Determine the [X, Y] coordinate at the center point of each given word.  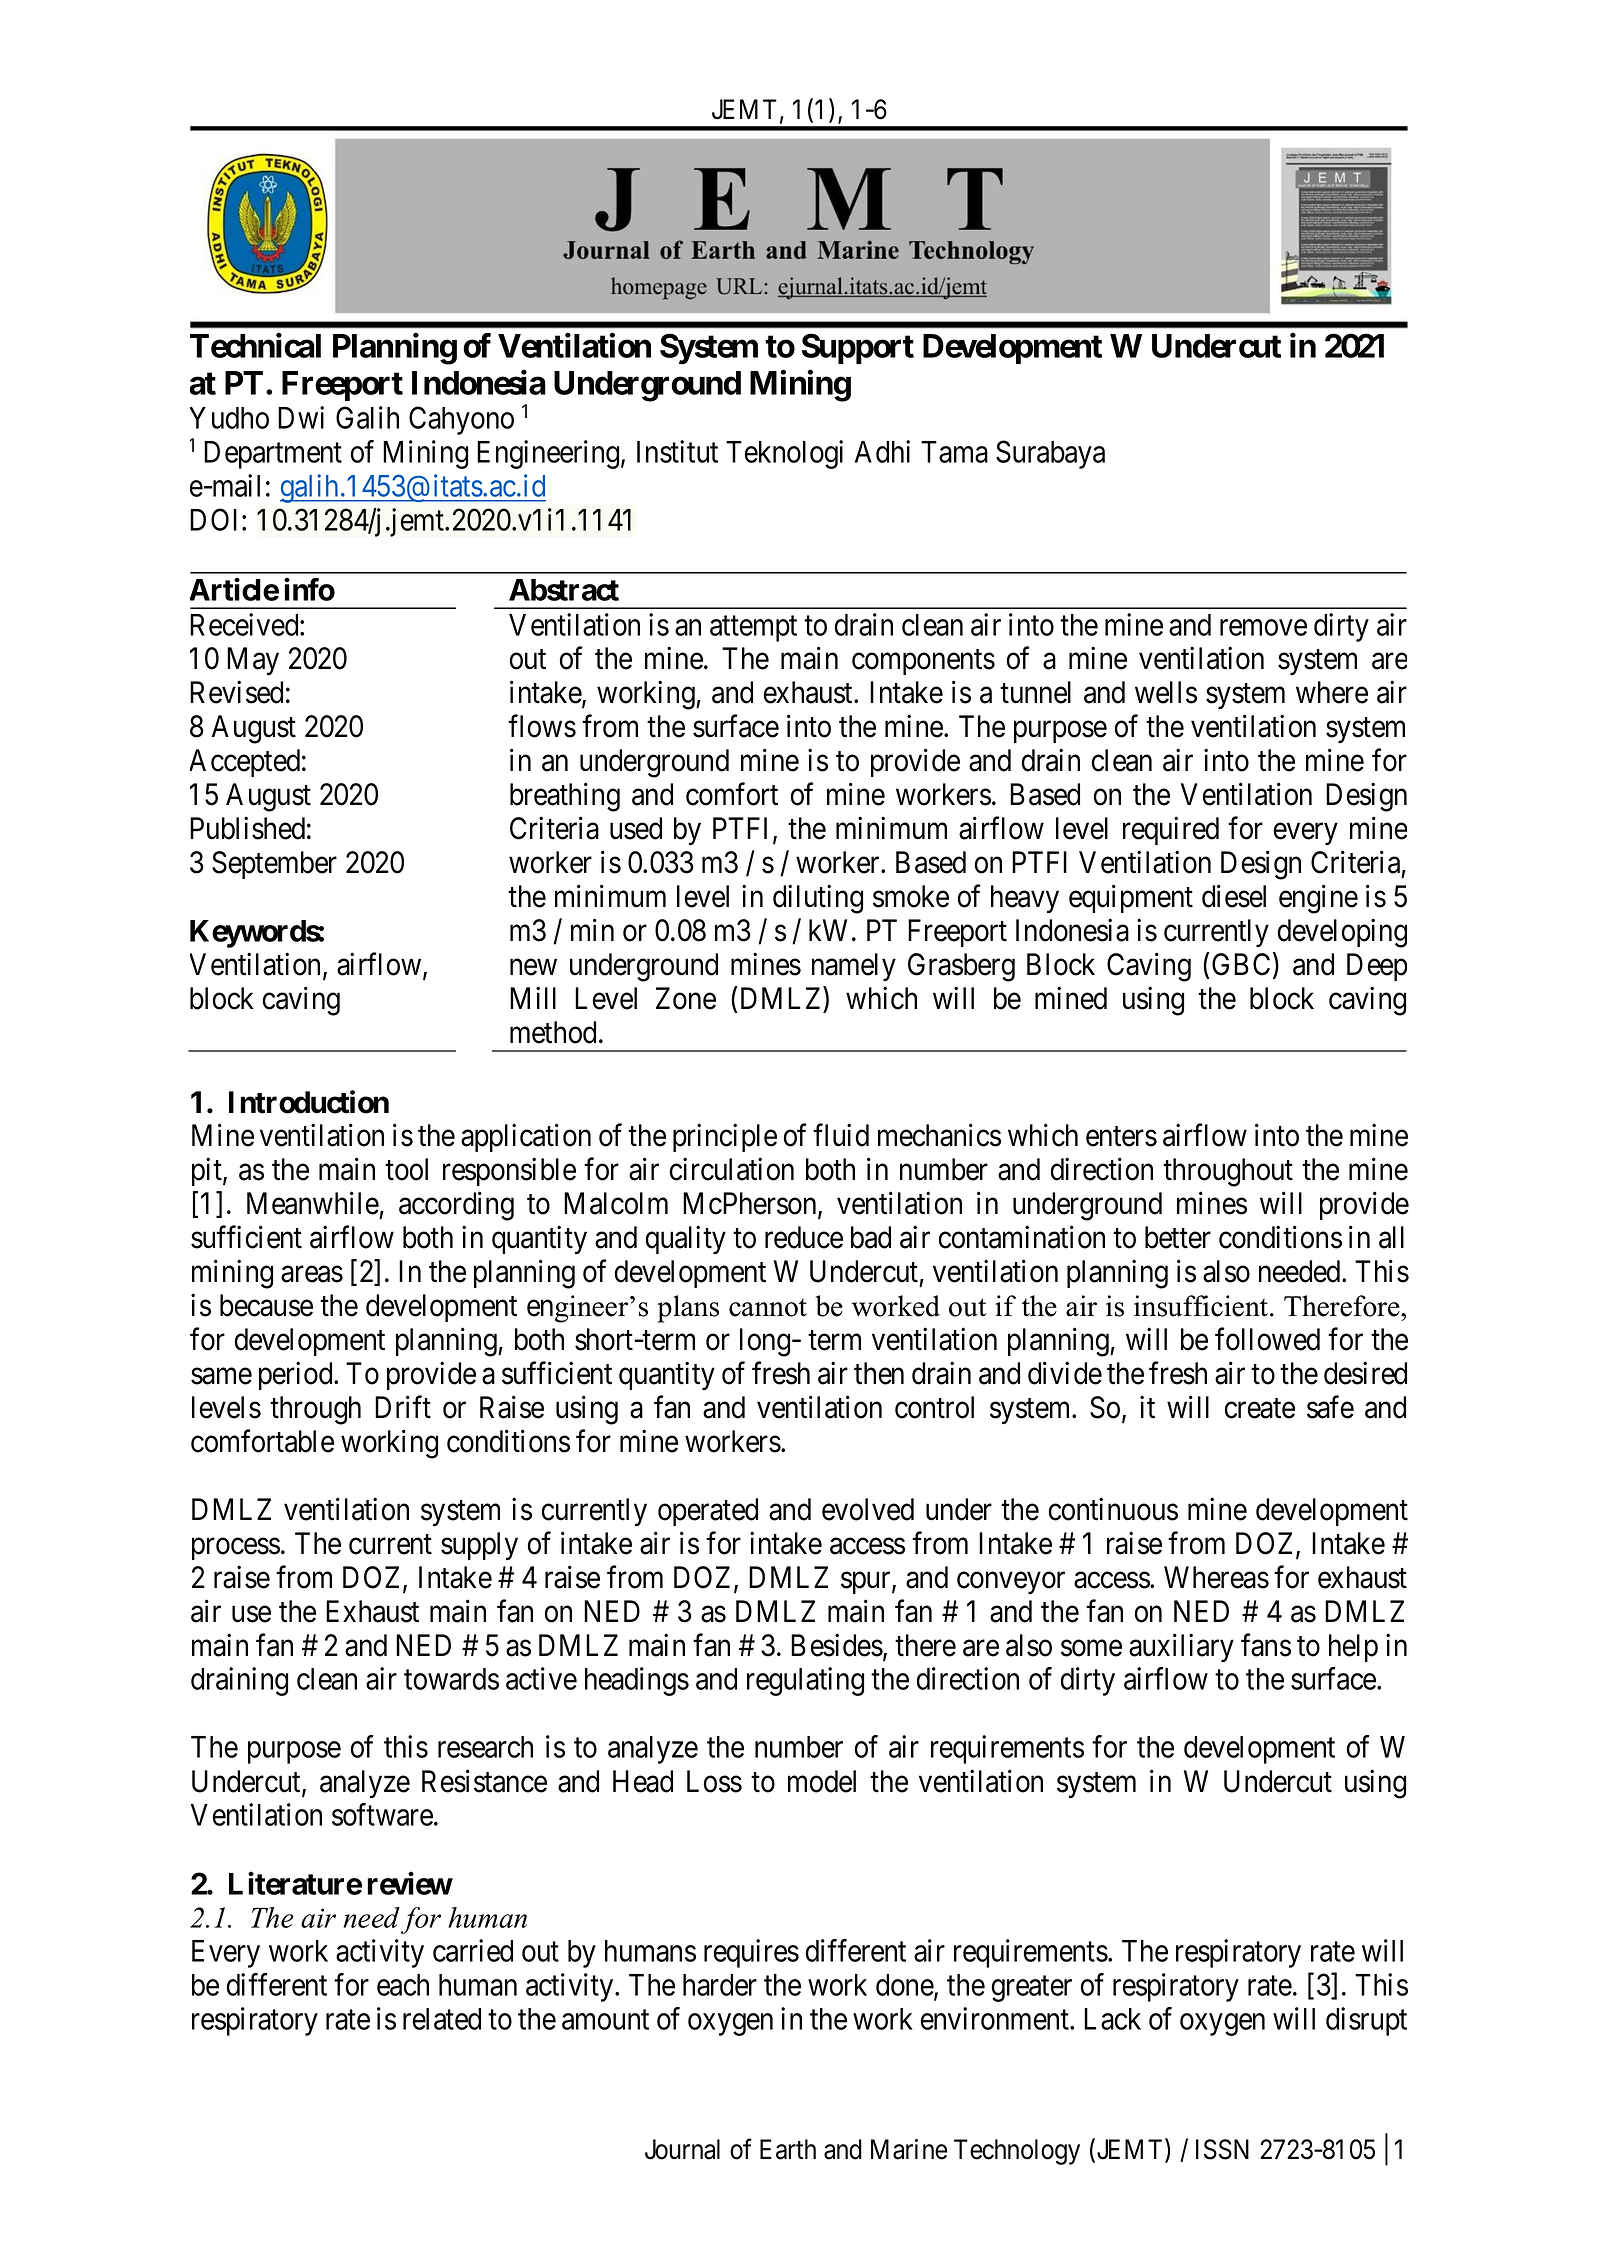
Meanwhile [313, 1203]
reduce [804, 1237]
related [442, 2019]
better [1178, 1237]
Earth [788, 2149]
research [485, 1747]
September [274, 865]
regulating [805, 1681]
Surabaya [1050, 454]
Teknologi [784, 454]
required [1171, 831]
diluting [818, 899]
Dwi [301, 417]
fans [1266, 1645]
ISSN [1222, 2149]
